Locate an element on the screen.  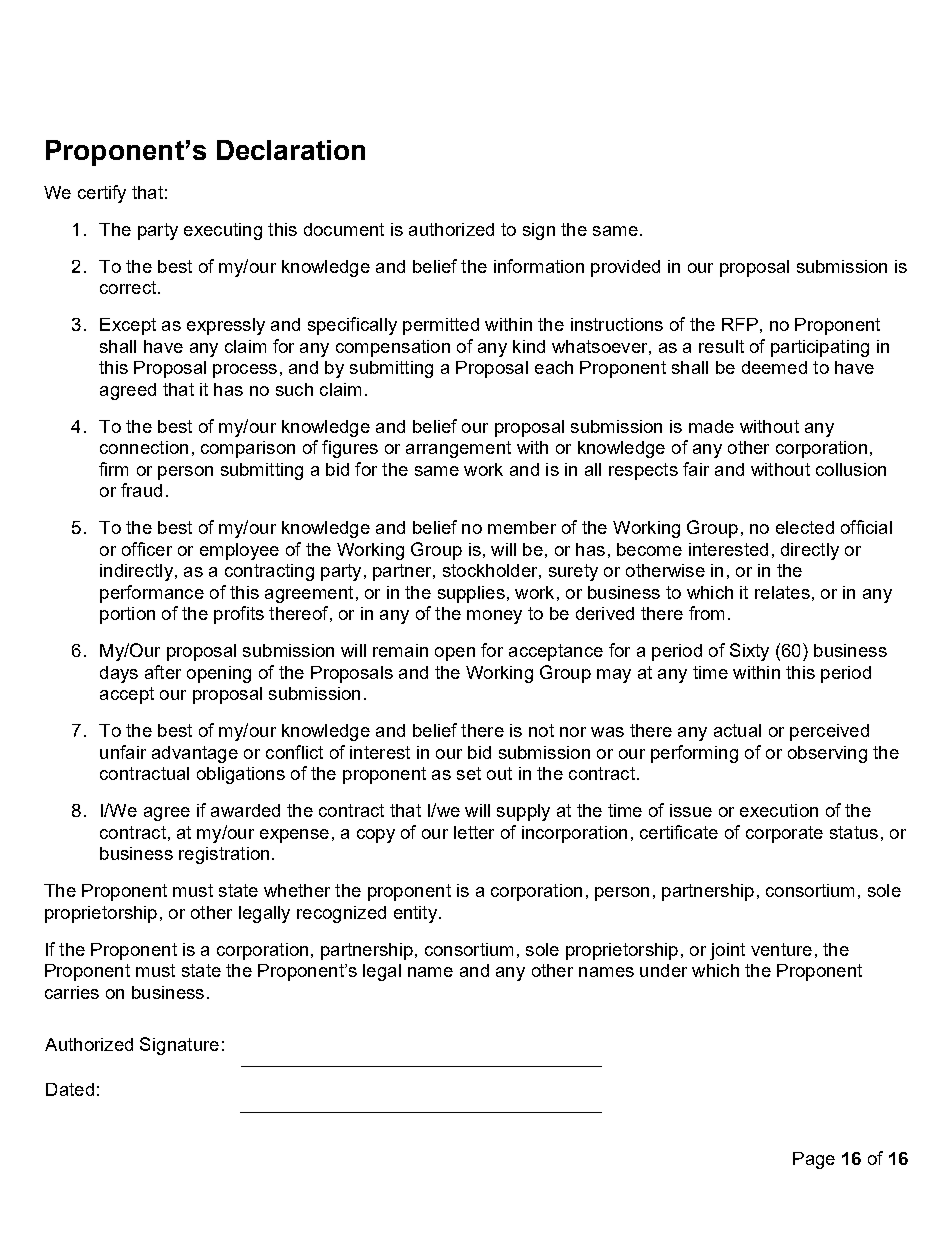
under is located at coordinates (663, 970).
